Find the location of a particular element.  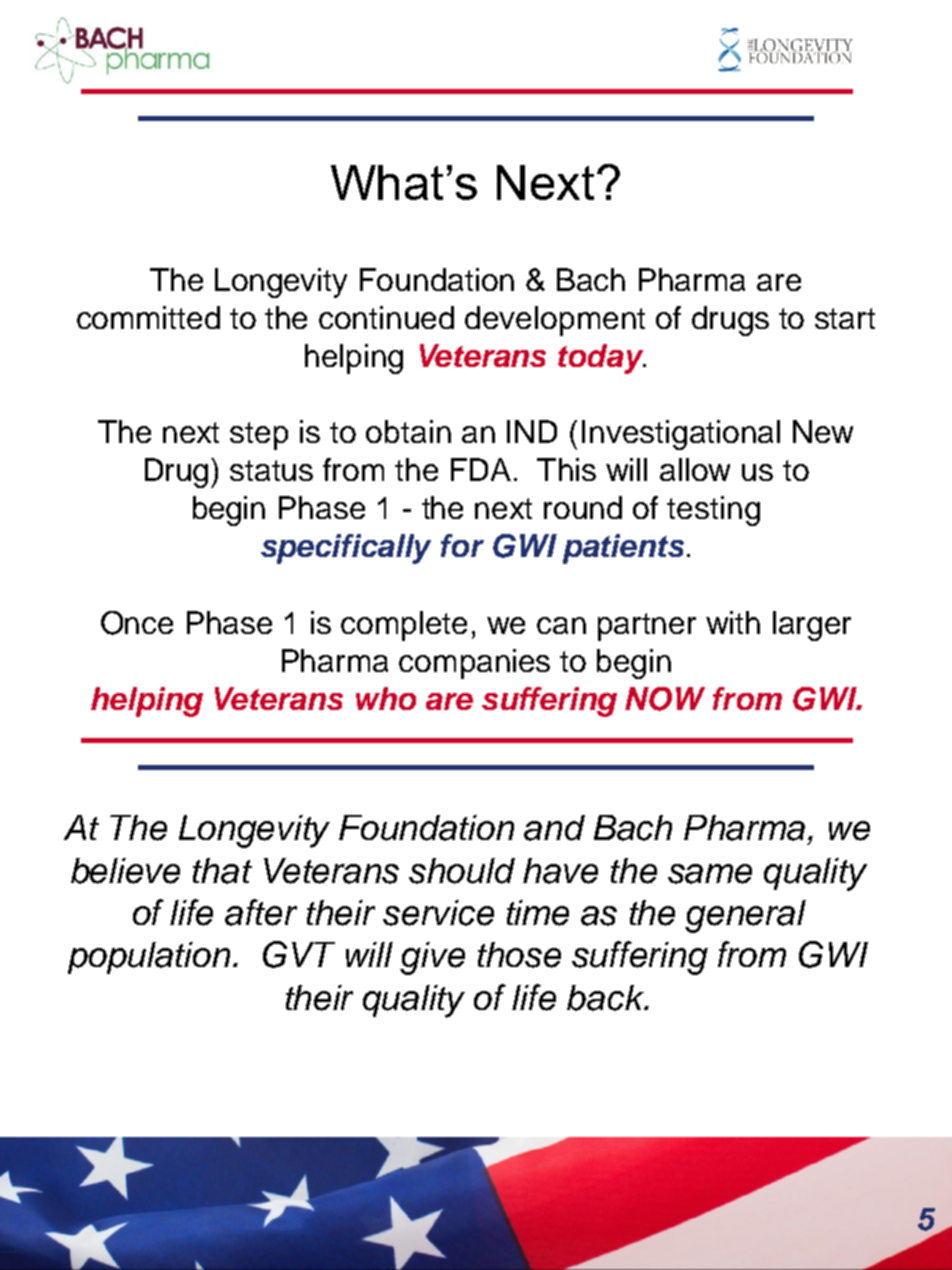

companies is located at coordinates (474, 664).
